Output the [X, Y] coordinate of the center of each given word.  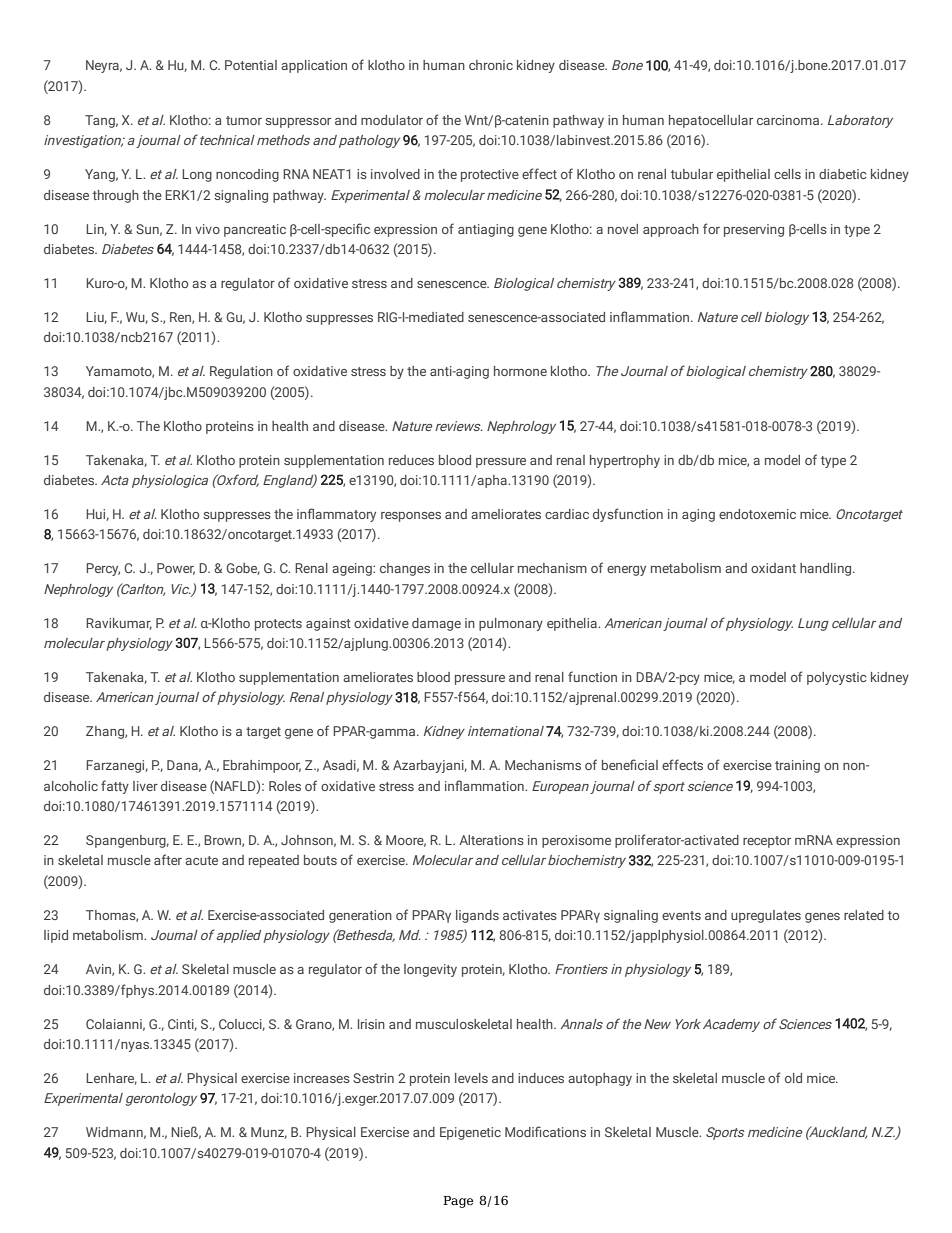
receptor [767, 842]
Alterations [491, 840]
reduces [411, 460]
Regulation [241, 372]
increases [322, 1078]
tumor [244, 120]
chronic [491, 65]
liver [145, 786]
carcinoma [789, 120]
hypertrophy [625, 461]
